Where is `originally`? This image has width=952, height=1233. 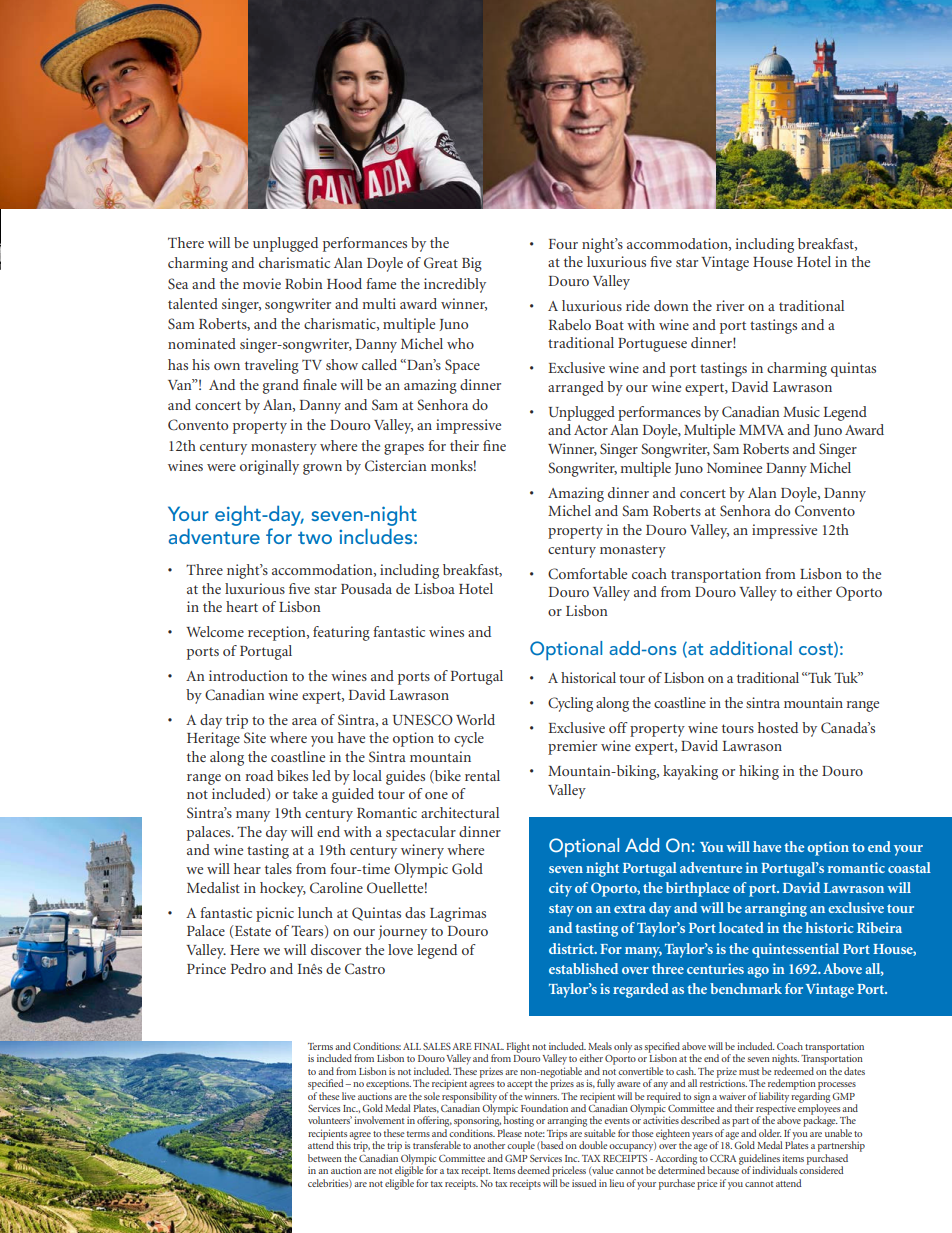
originally is located at coordinates (269, 467).
